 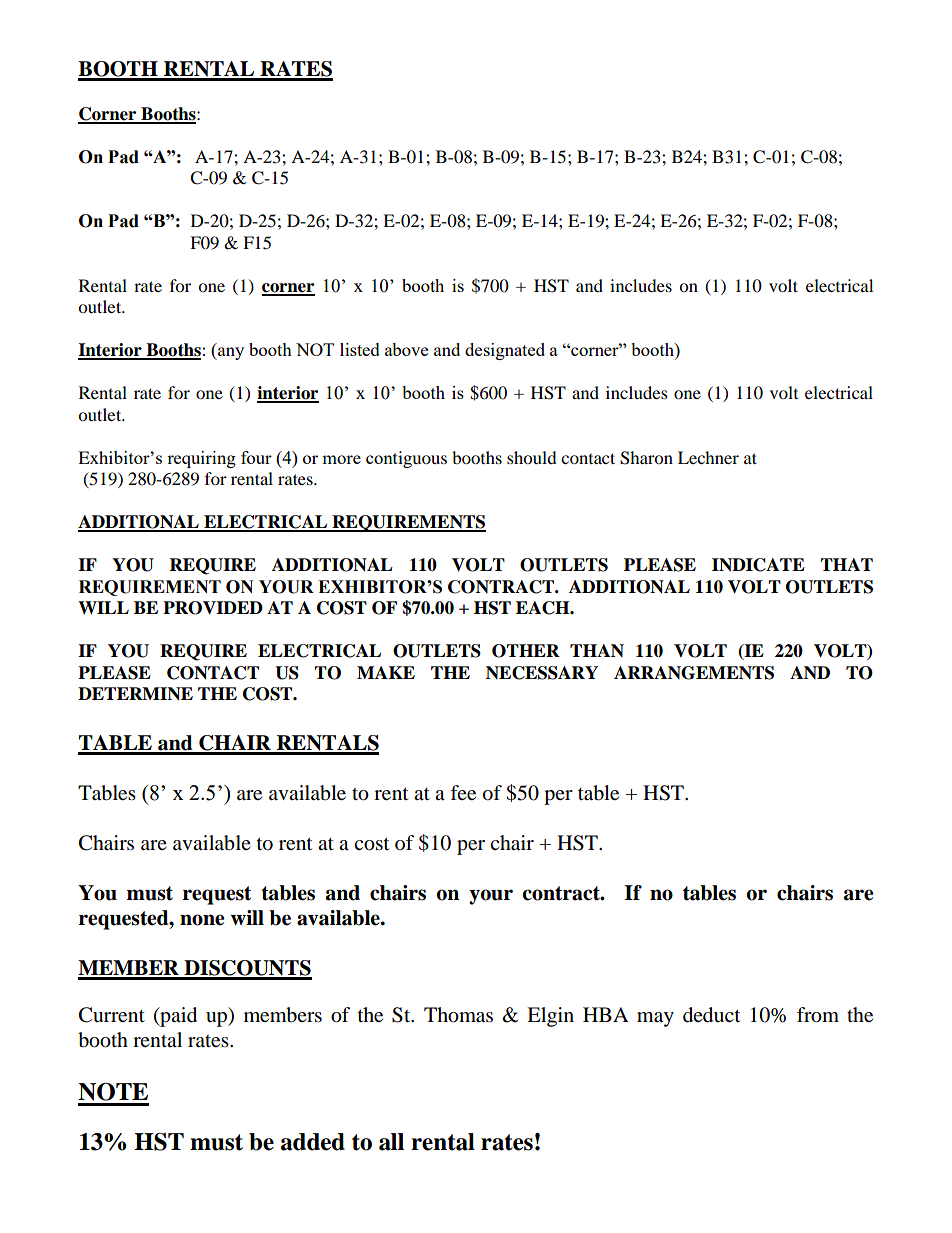 What do you see at coordinates (505, 351) in the screenshot?
I see `designated` at bounding box center [505, 351].
